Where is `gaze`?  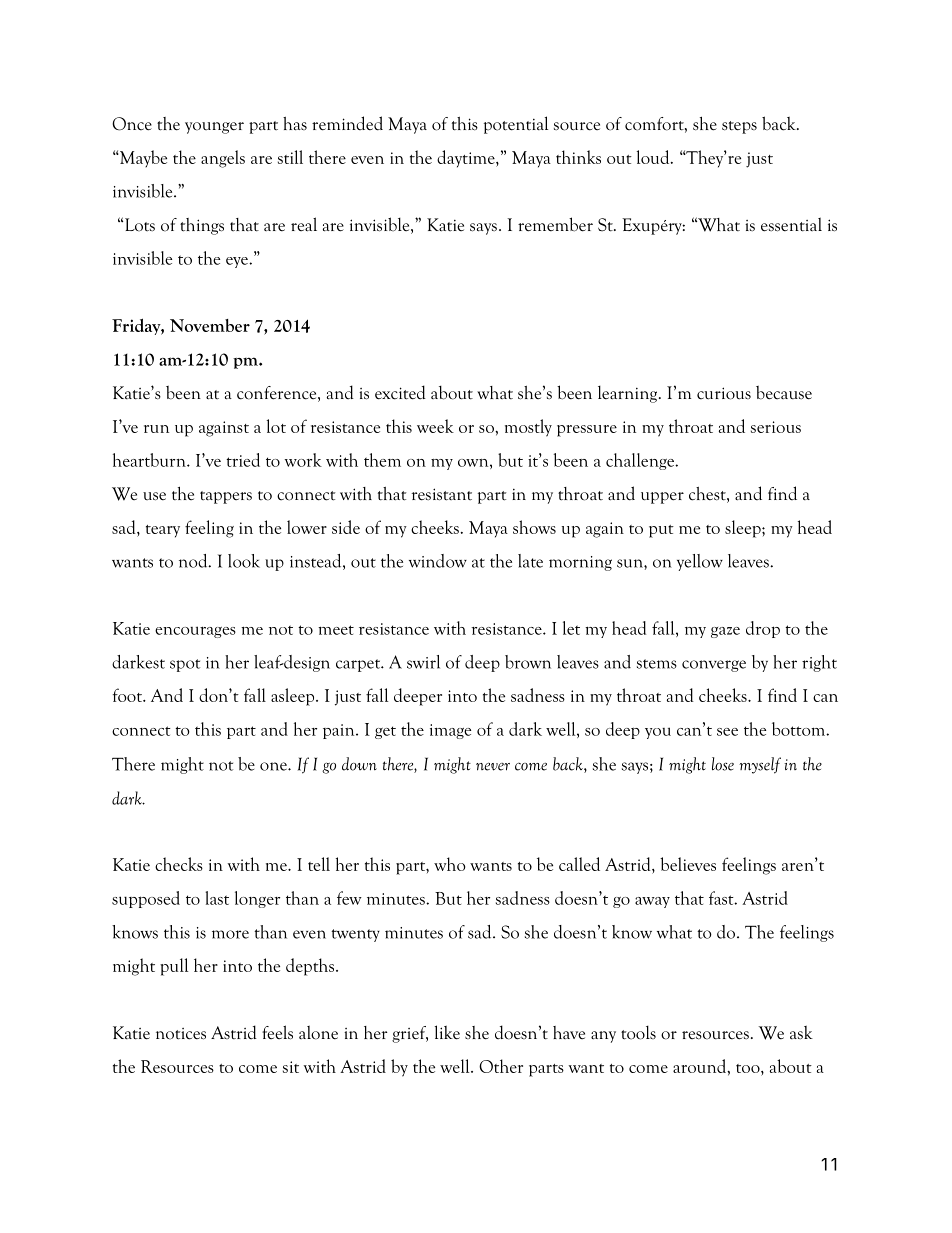
gaze is located at coordinates (725, 632).
